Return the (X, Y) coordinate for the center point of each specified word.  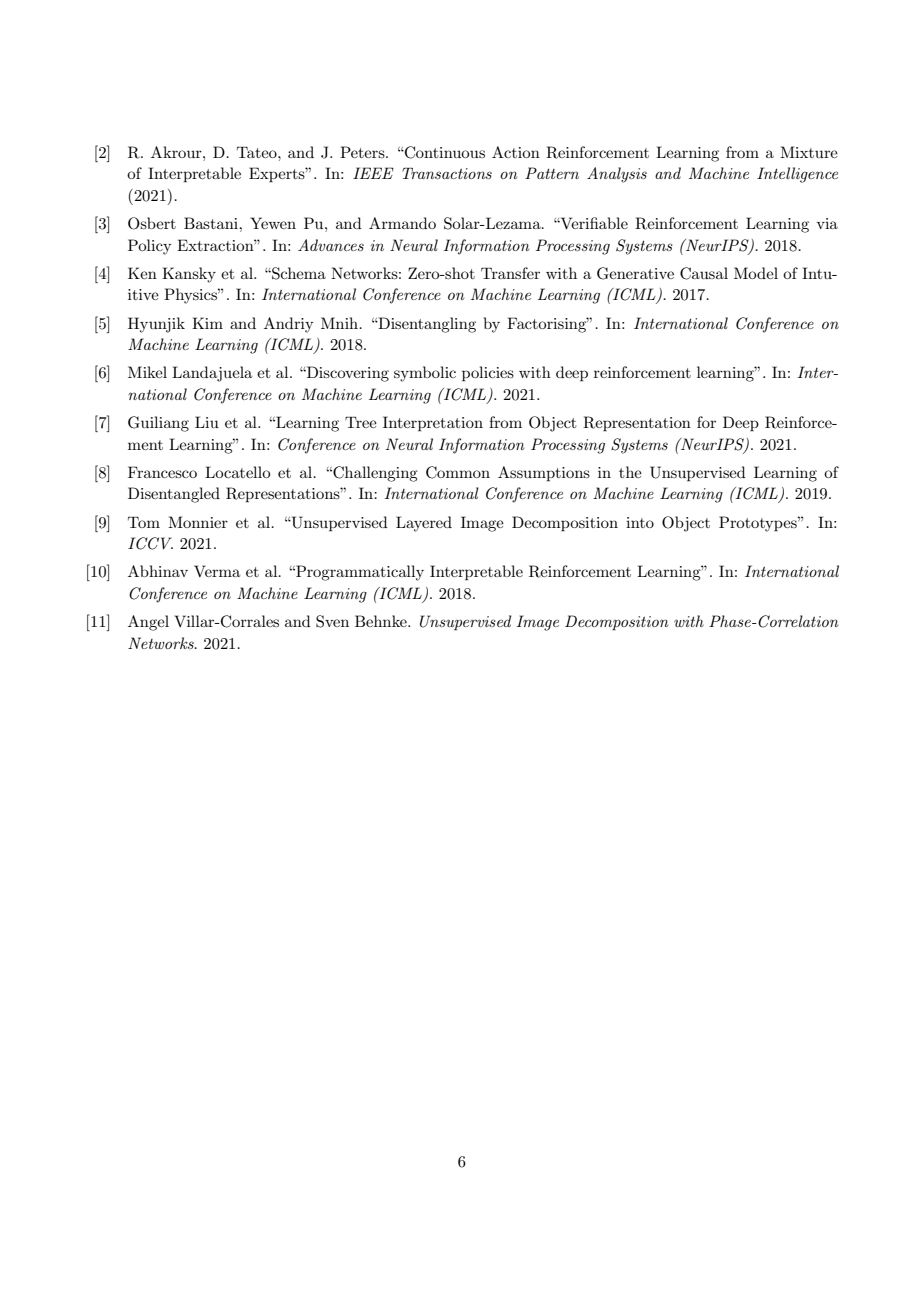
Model (756, 273)
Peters (363, 152)
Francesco (162, 472)
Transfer (510, 273)
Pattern (552, 173)
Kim (207, 323)
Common (458, 472)
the (630, 472)
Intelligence (797, 175)
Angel (148, 623)
